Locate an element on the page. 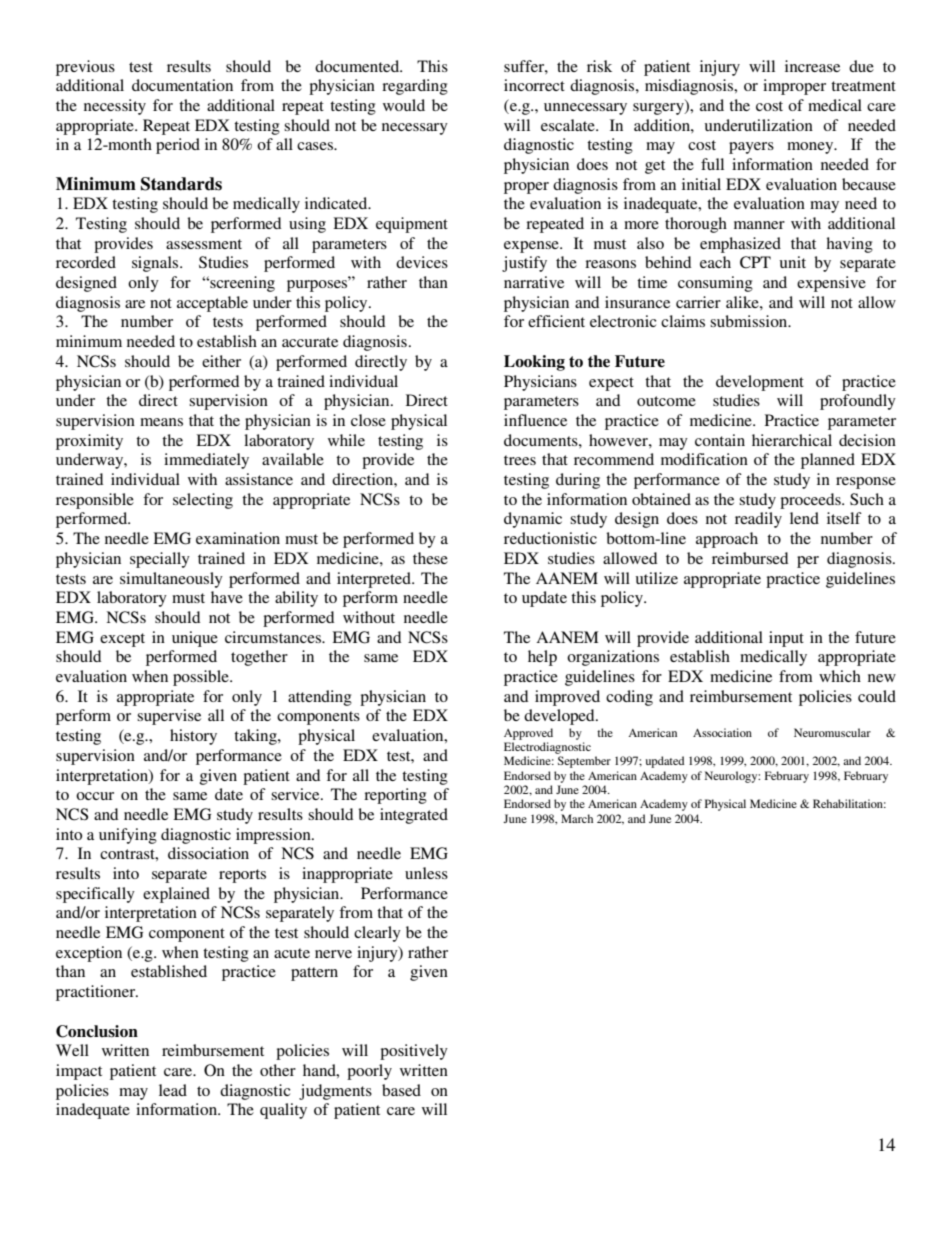  history is located at coordinates (193, 737).
